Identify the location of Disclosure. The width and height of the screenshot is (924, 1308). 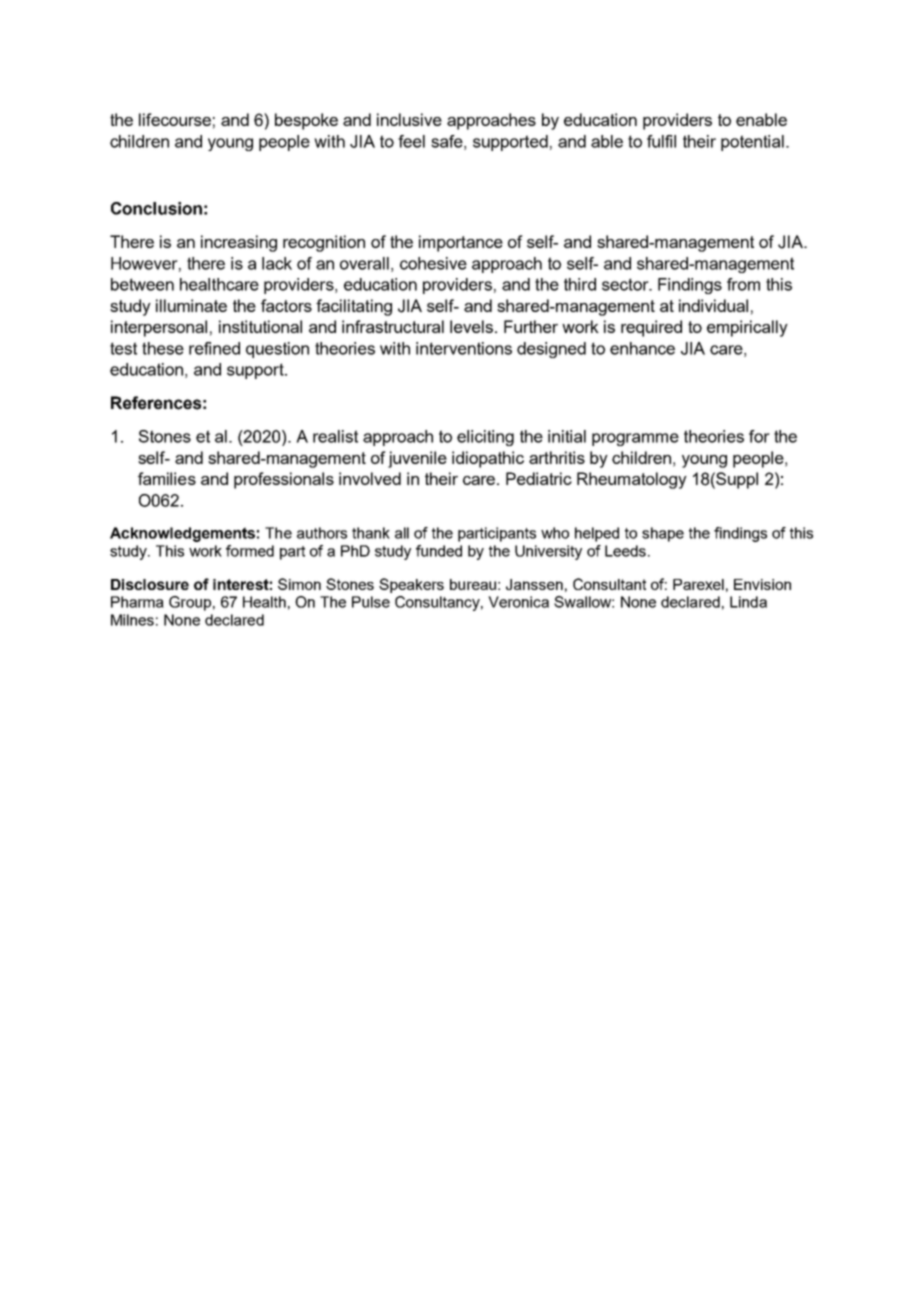
(150, 584).
